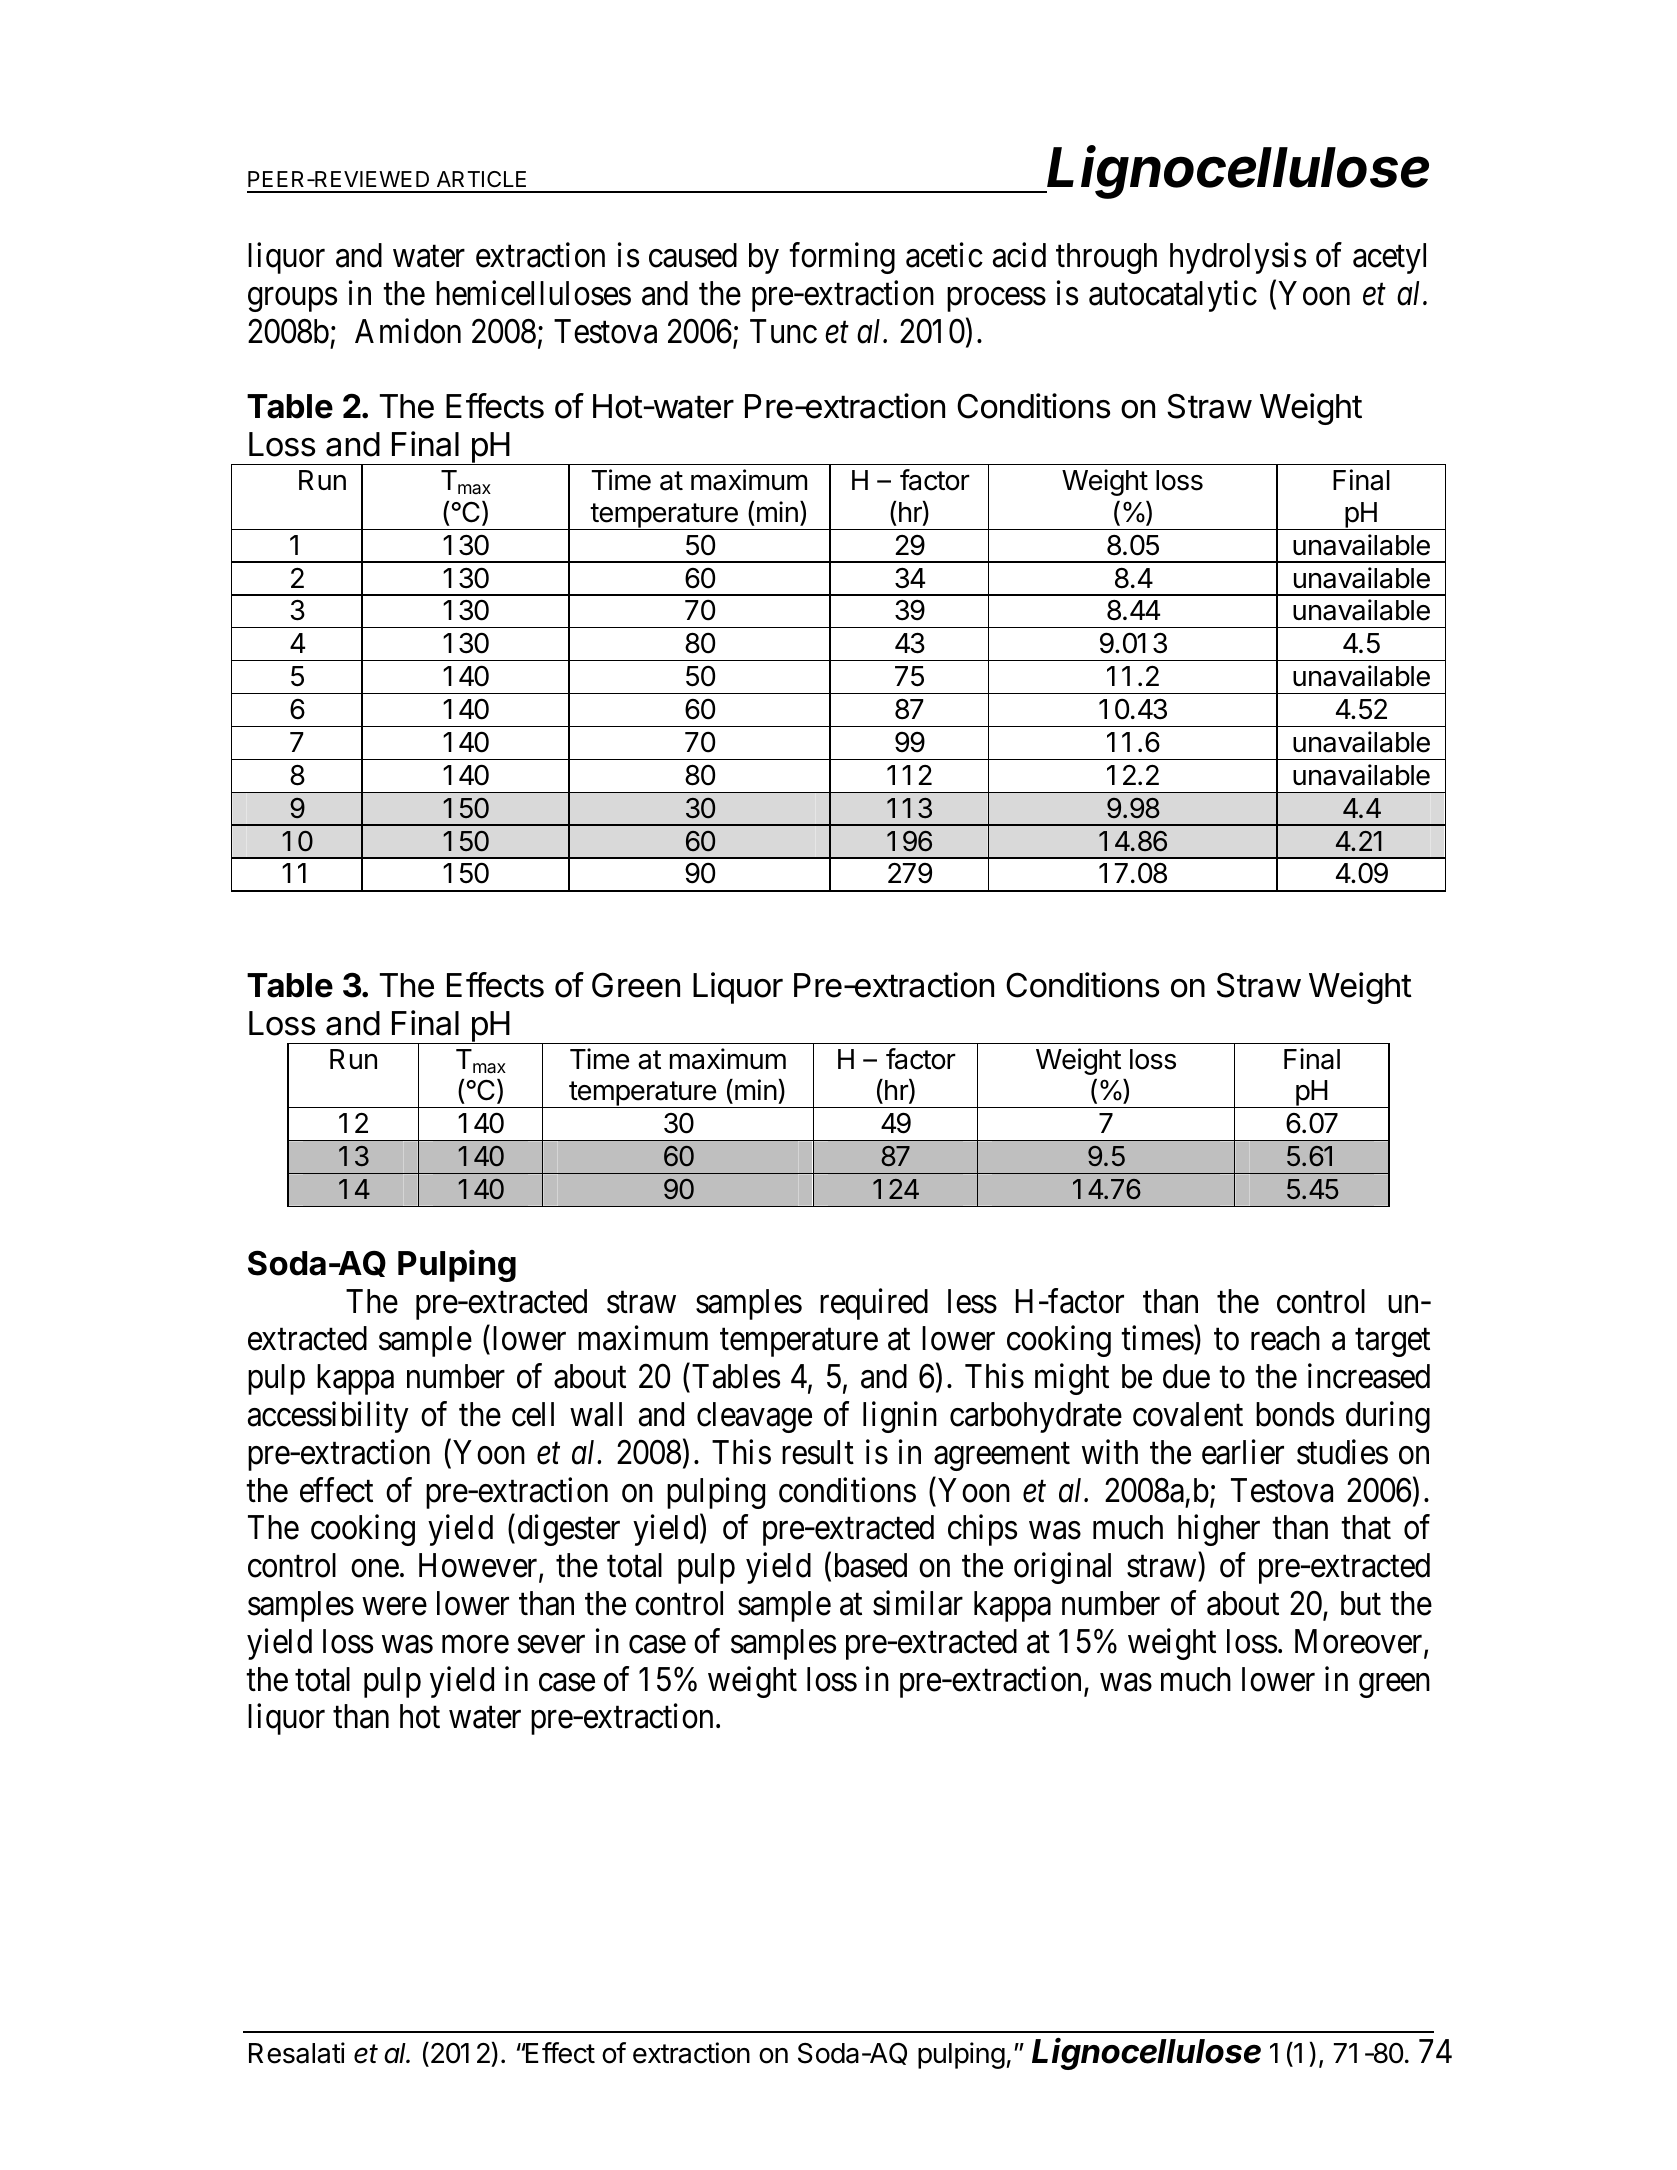 Image resolution: width=1677 pixels, height=2170 pixels. Describe the element at coordinates (874, 1304) in the screenshot. I see `required` at that location.
